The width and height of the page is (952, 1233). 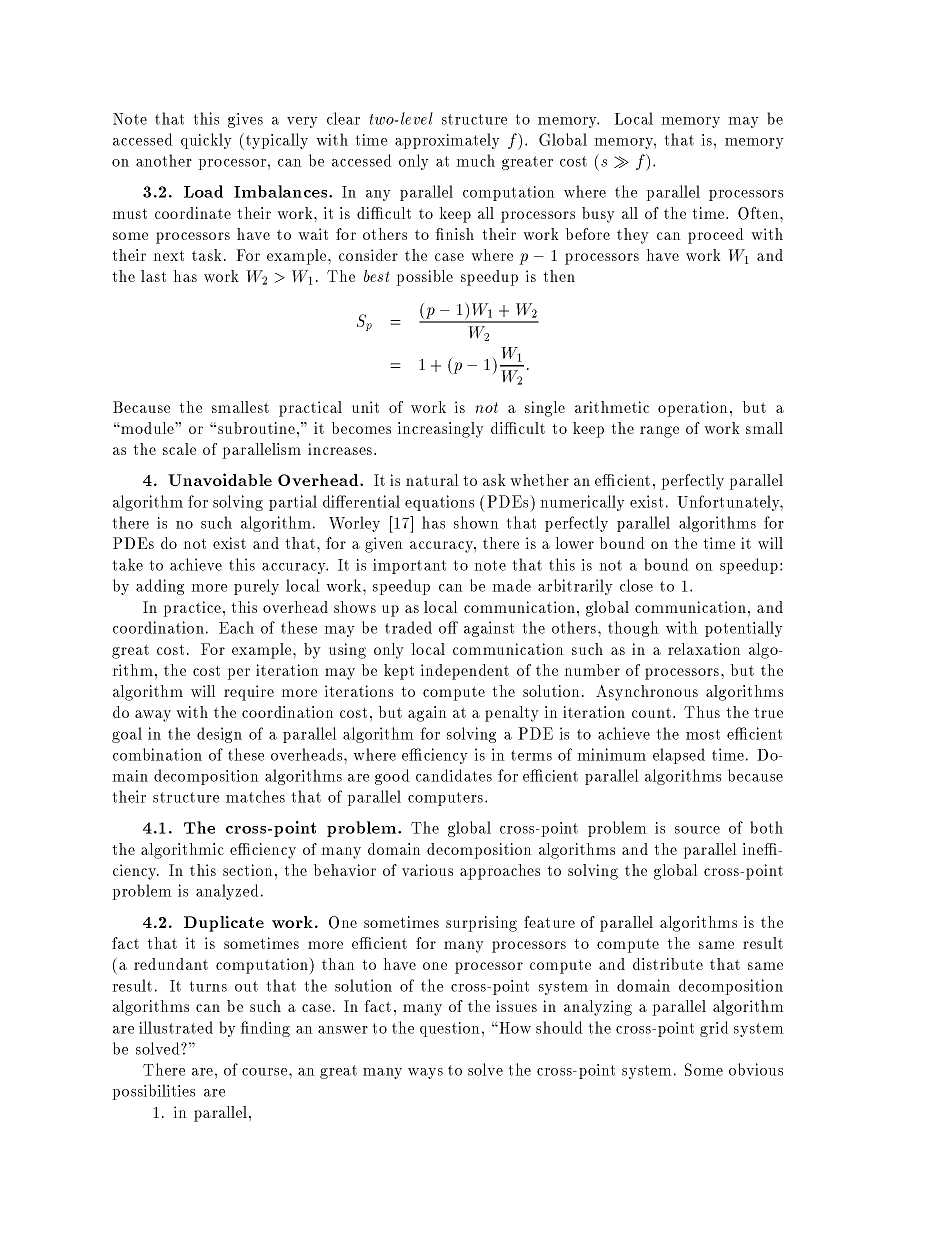 I want to click on ways, so click(x=425, y=1073).
